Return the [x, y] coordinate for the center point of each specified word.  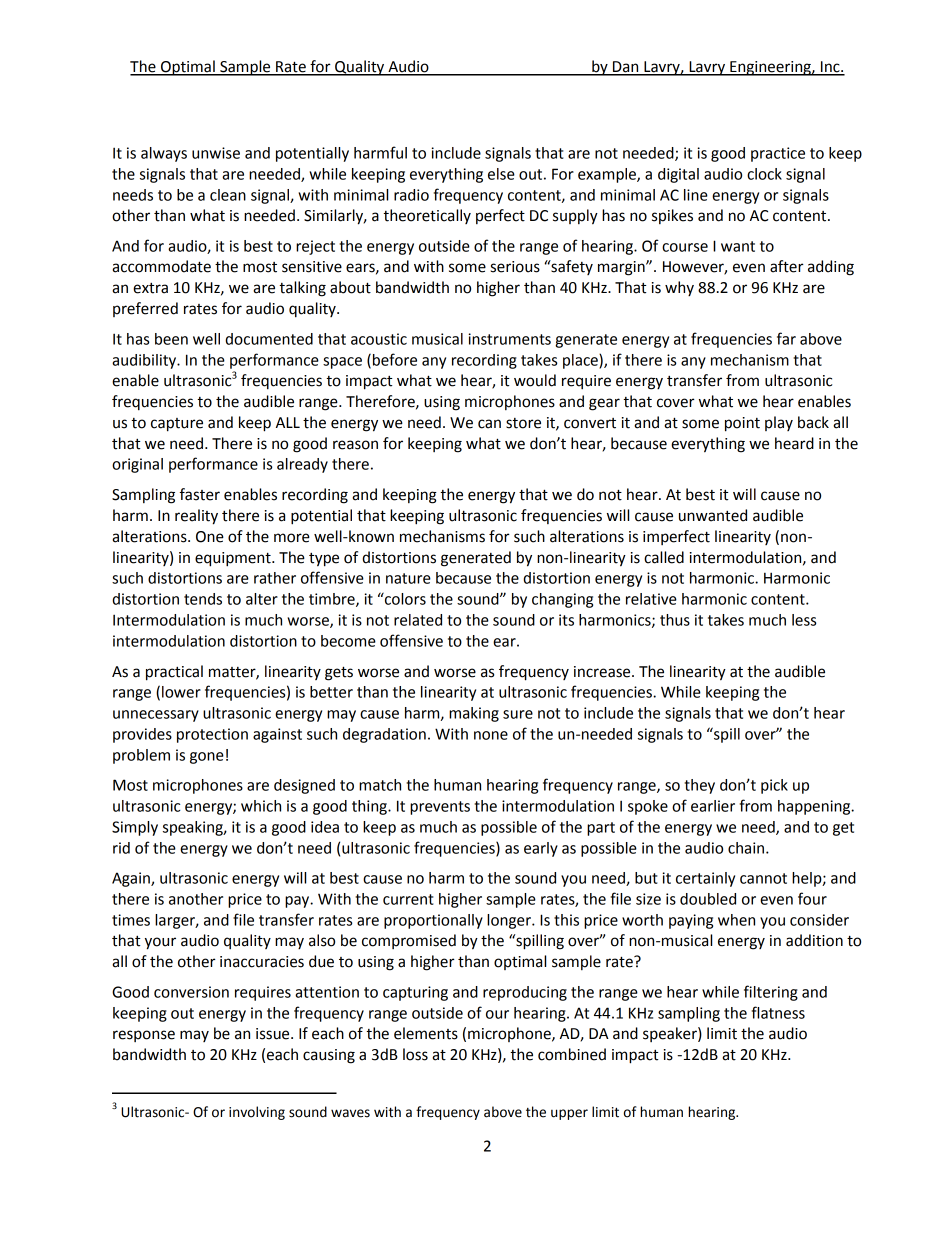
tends [203, 599]
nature [408, 578]
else [501, 174]
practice [778, 154]
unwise [216, 153]
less [804, 620]
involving [257, 1113]
